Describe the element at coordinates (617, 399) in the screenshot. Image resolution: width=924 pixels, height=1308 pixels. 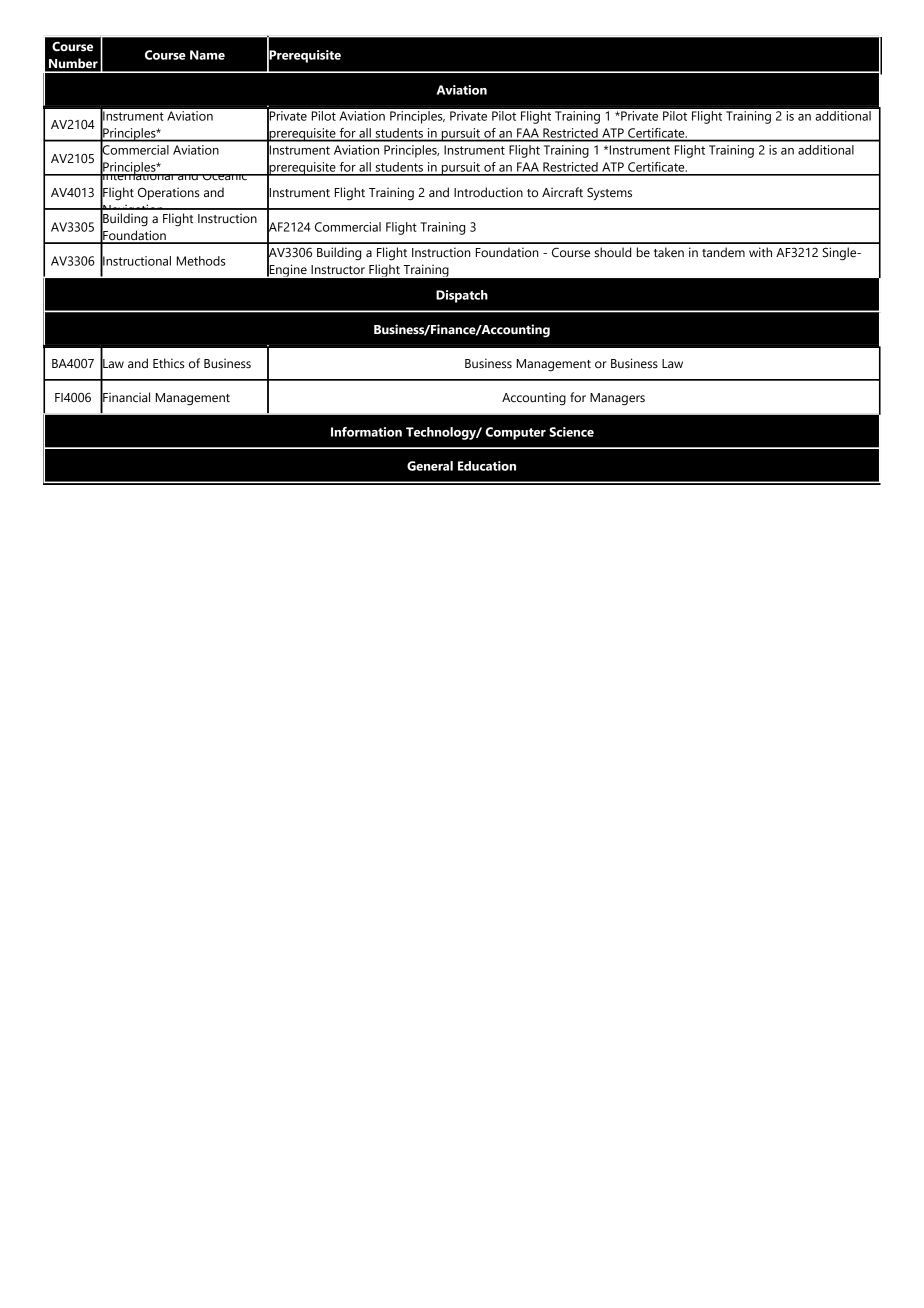
I see `Managers` at that location.
